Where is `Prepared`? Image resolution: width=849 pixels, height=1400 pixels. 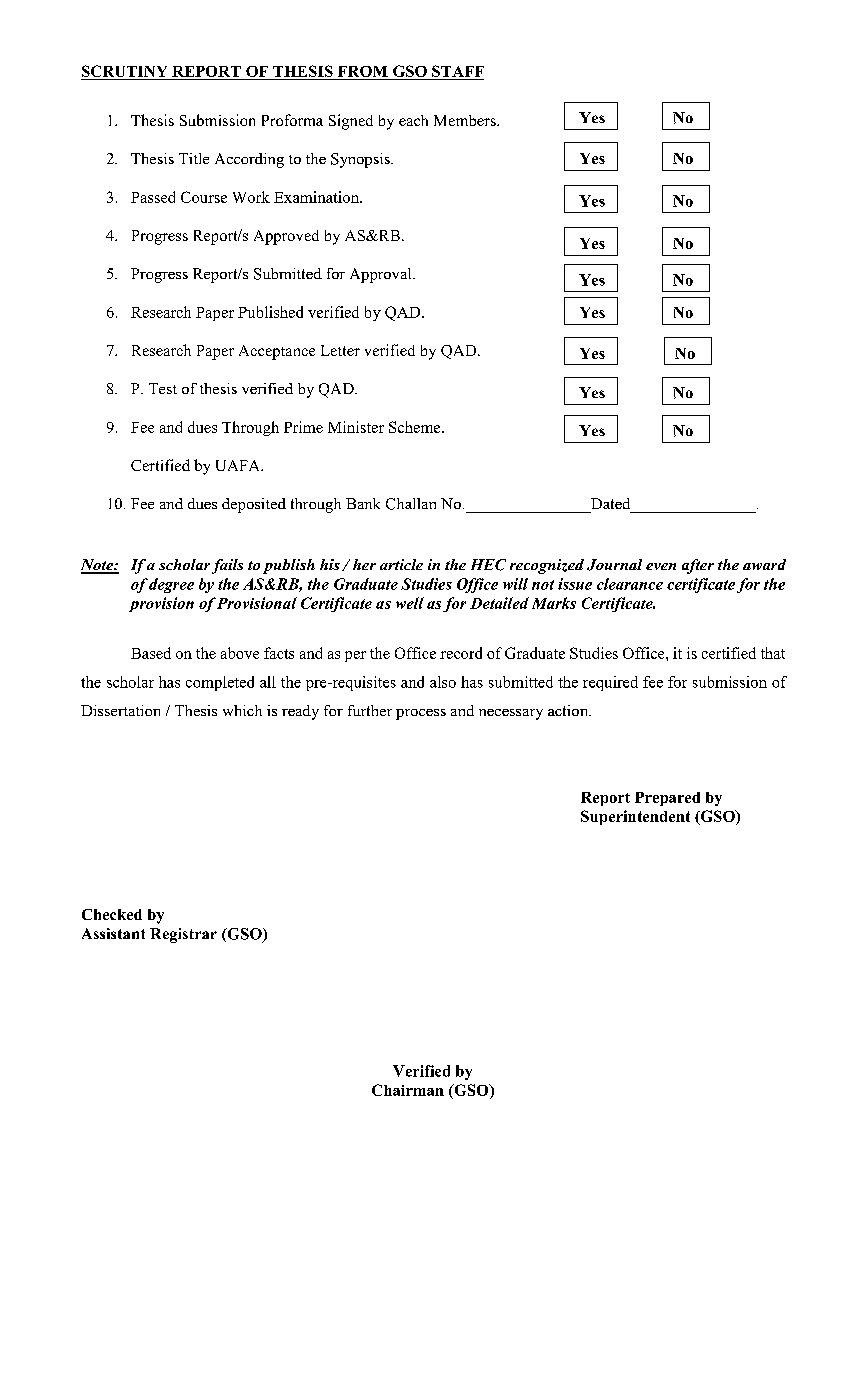
Prepared is located at coordinates (667, 799).
